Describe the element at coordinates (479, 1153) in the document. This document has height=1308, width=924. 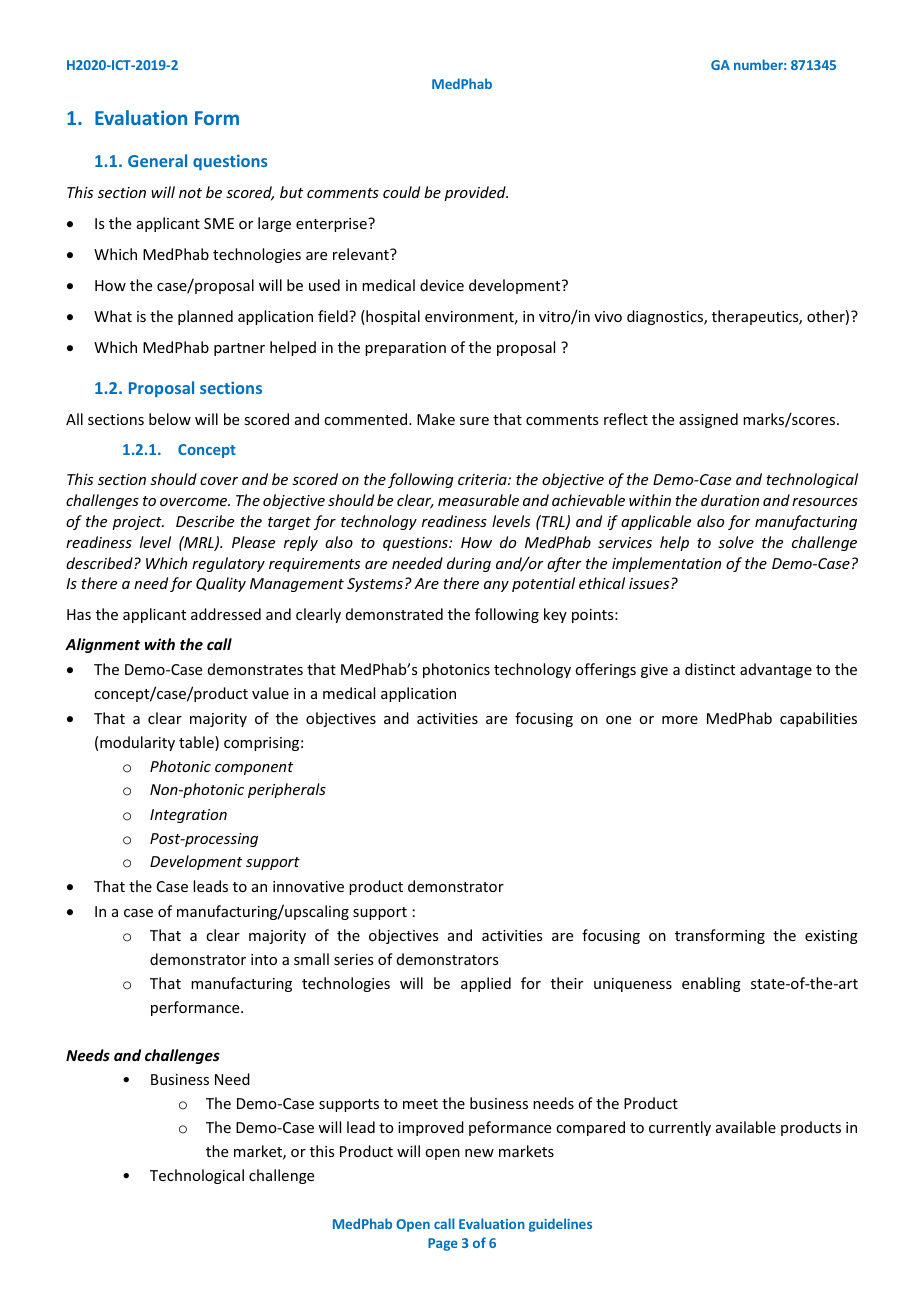
I see `new` at that location.
